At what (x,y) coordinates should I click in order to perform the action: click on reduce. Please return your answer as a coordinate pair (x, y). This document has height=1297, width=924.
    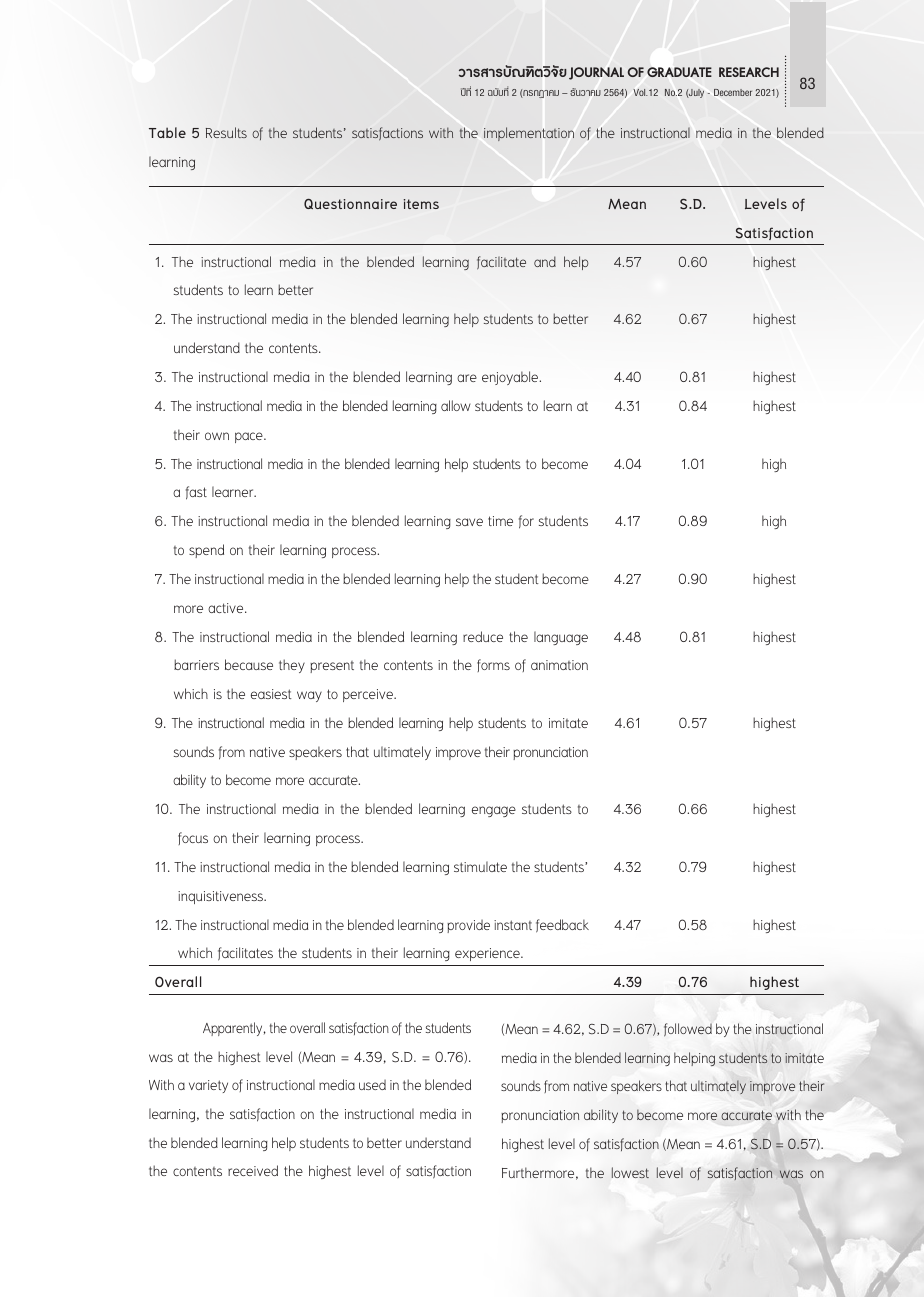
    Looking at the image, I should click on (483, 636).
